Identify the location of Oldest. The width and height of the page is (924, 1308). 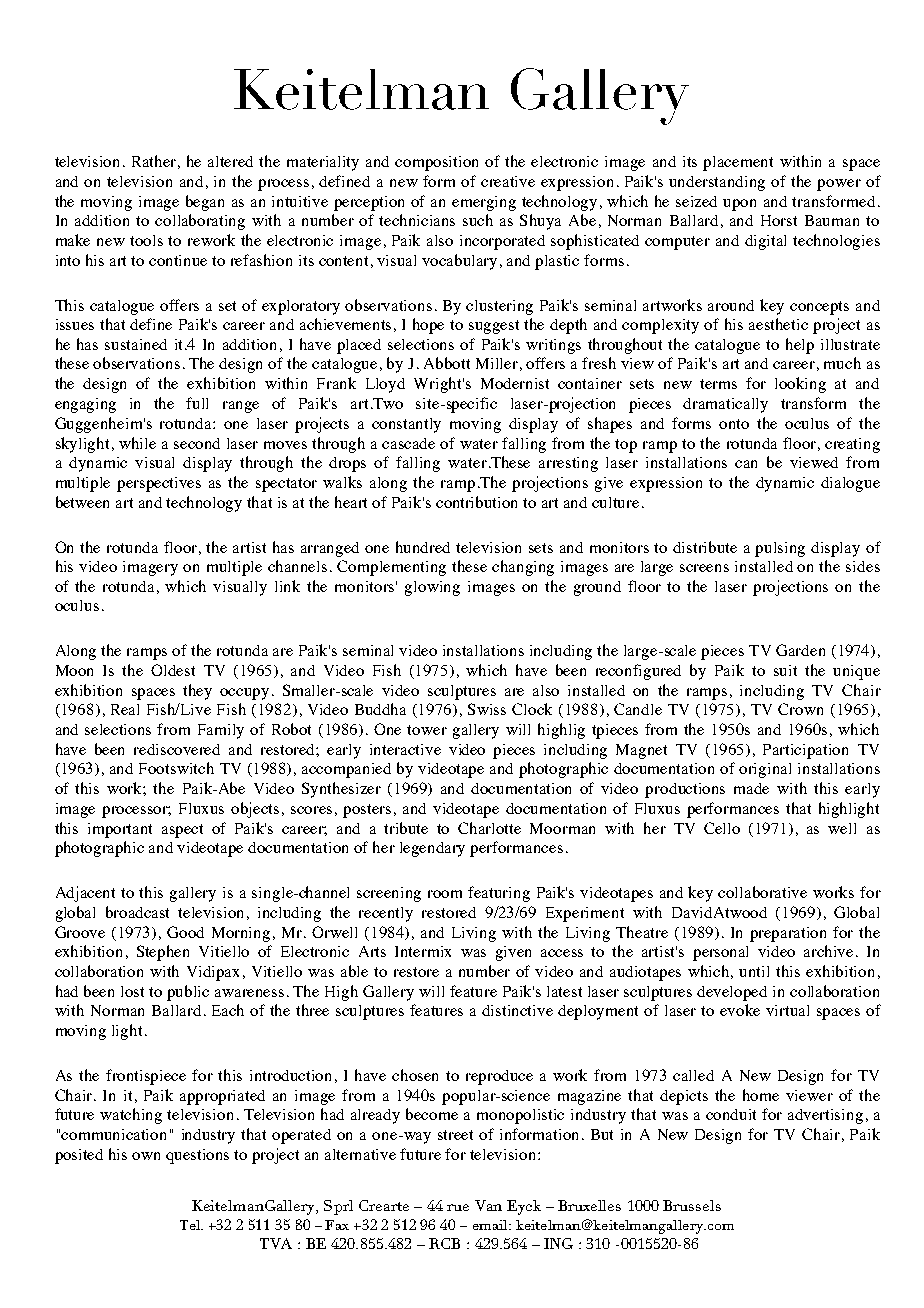
(173, 670).
